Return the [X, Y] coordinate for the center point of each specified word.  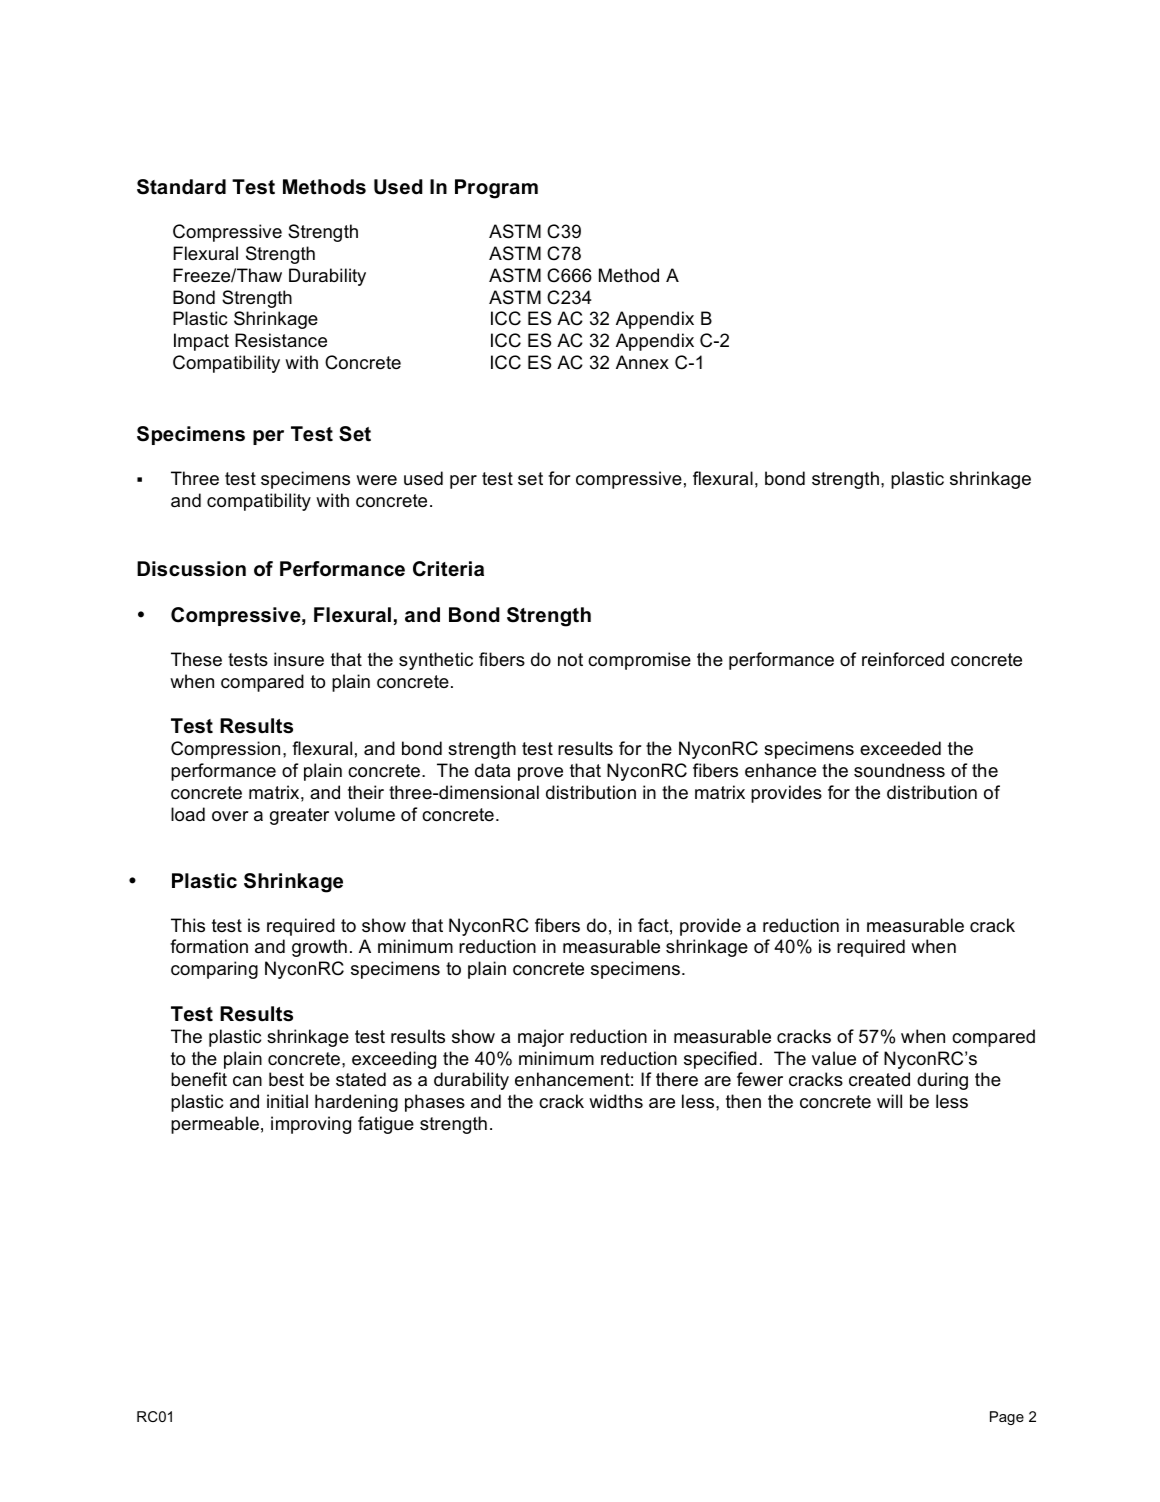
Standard [181, 187]
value [834, 1058]
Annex [642, 362]
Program [496, 189]
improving [311, 1125]
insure [299, 659]
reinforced [903, 659]
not [570, 660]
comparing [214, 970]
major [541, 1038]
